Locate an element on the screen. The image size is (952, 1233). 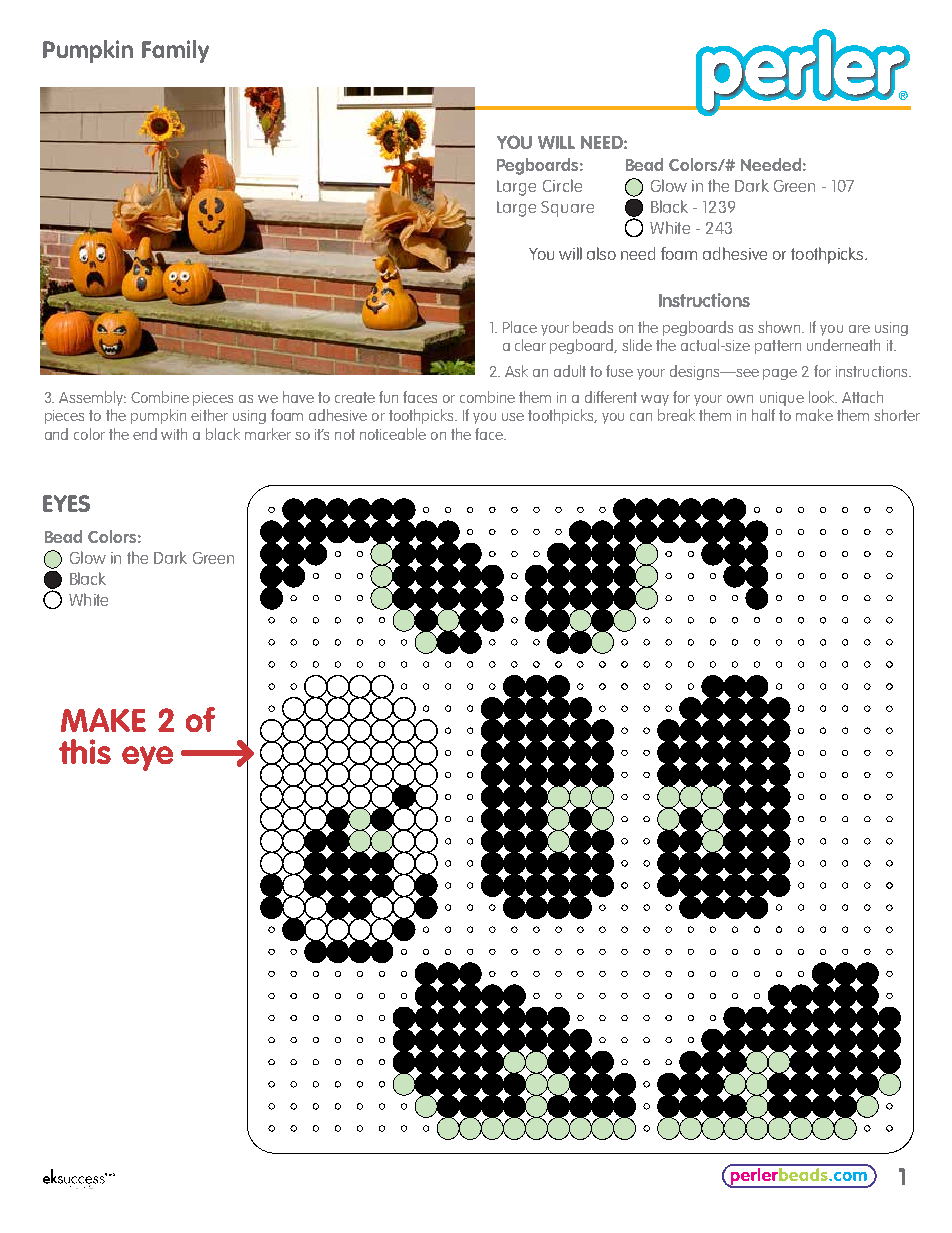
EYES is located at coordinates (66, 503).
